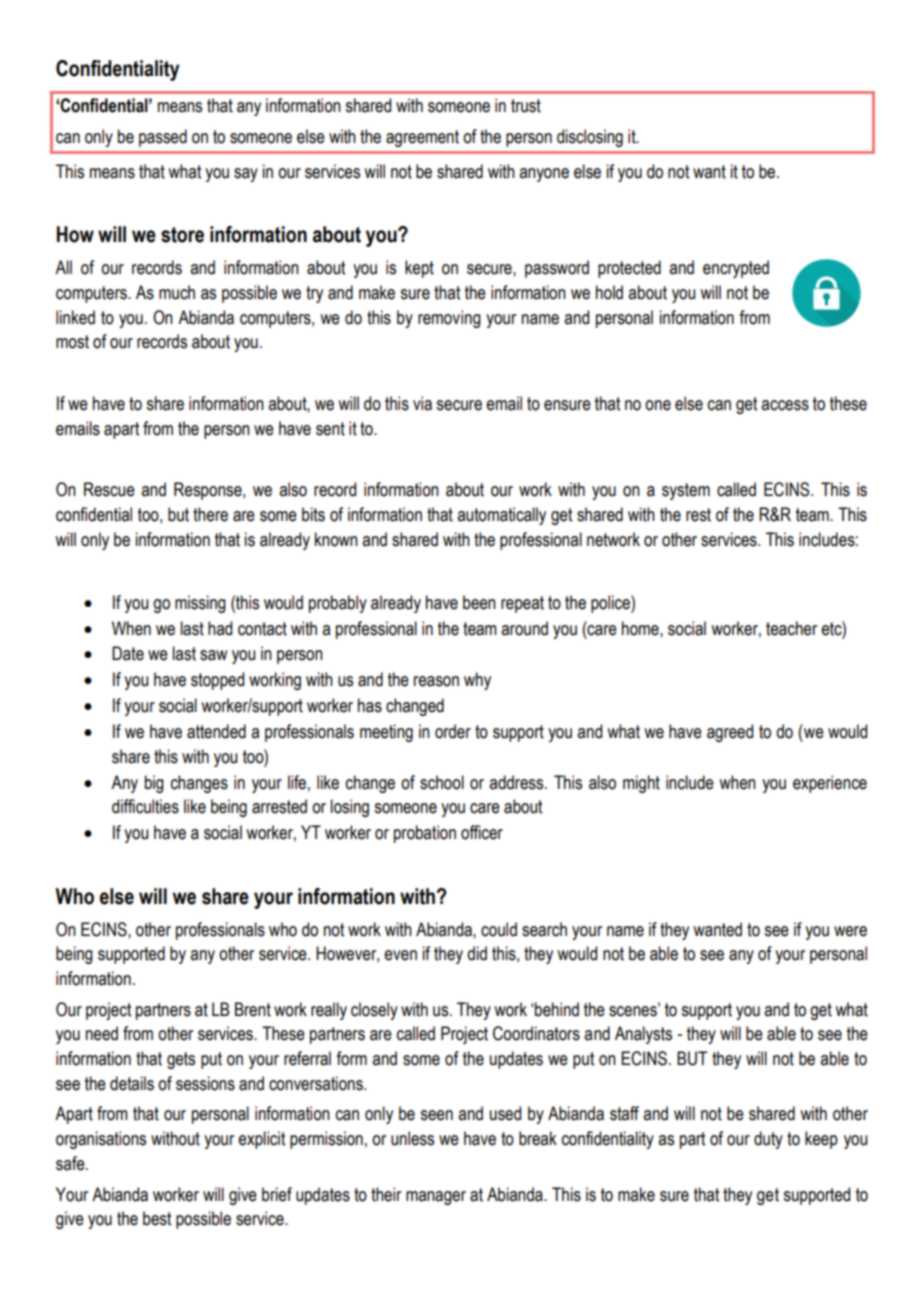  Describe the element at coordinates (477, 681) in the screenshot. I see `why` at that location.
